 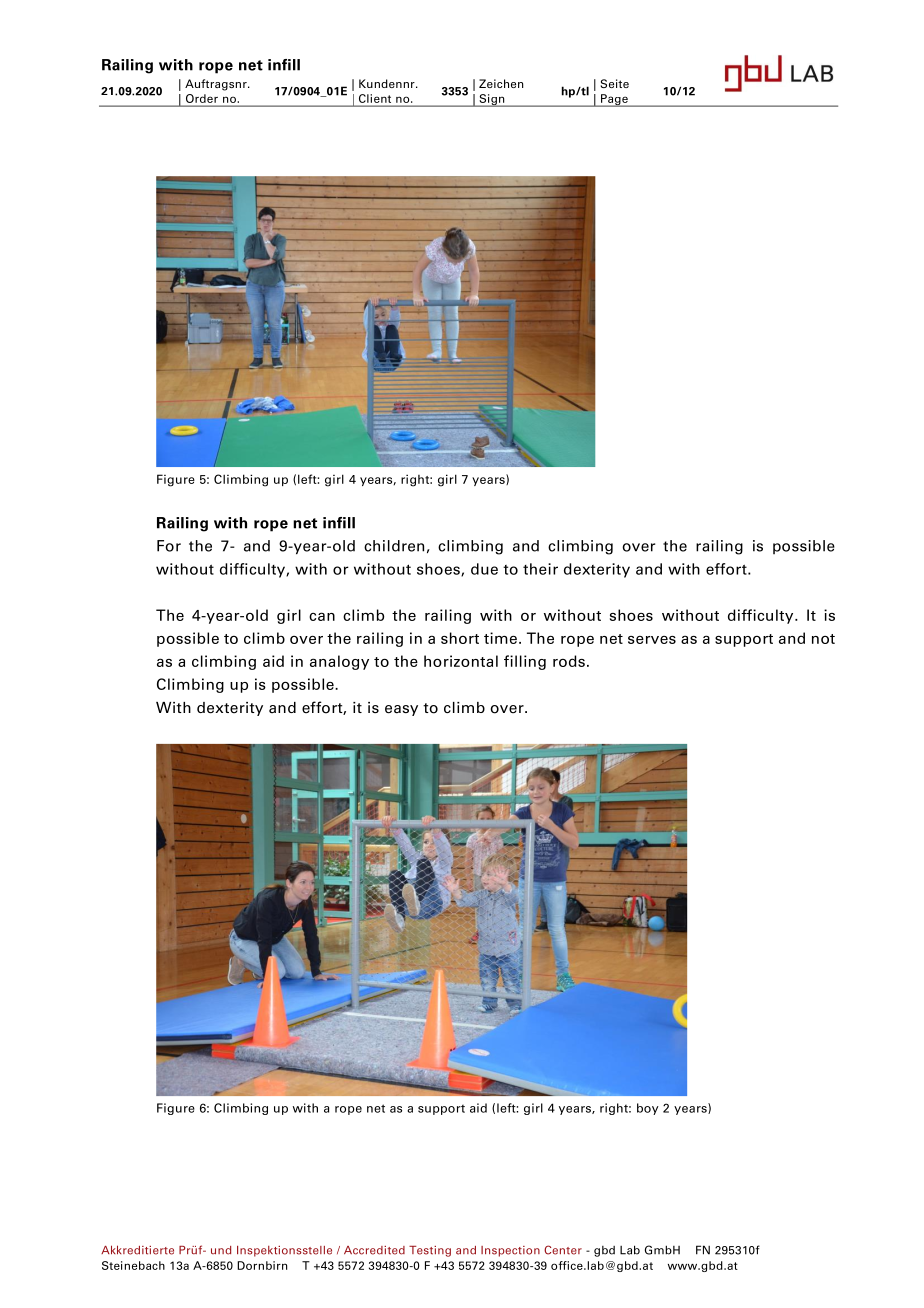 What do you see at coordinates (394, 546) in the screenshot?
I see `children` at bounding box center [394, 546].
